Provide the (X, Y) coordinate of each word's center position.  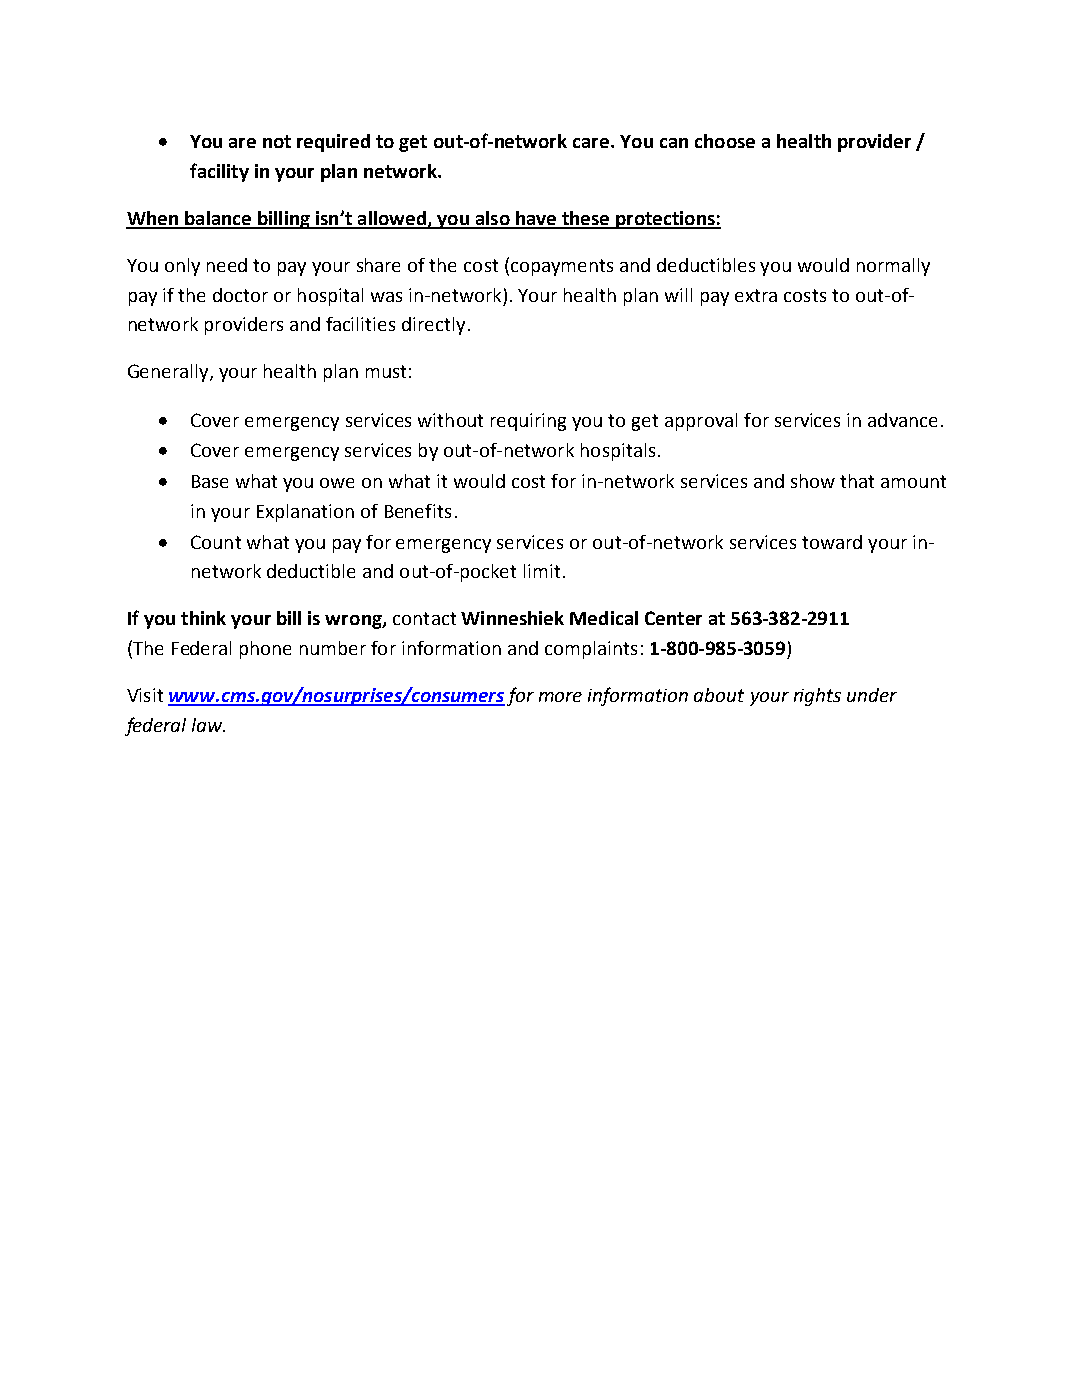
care (592, 143)
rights (817, 697)
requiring (528, 422)
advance (902, 420)
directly (433, 326)
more (560, 697)
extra (756, 295)
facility (219, 172)
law (208, 725)
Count (216, 542)
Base (210, 481)
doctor (240, 295)
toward (832, 542)
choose (725, 141)
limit (542, 571)
